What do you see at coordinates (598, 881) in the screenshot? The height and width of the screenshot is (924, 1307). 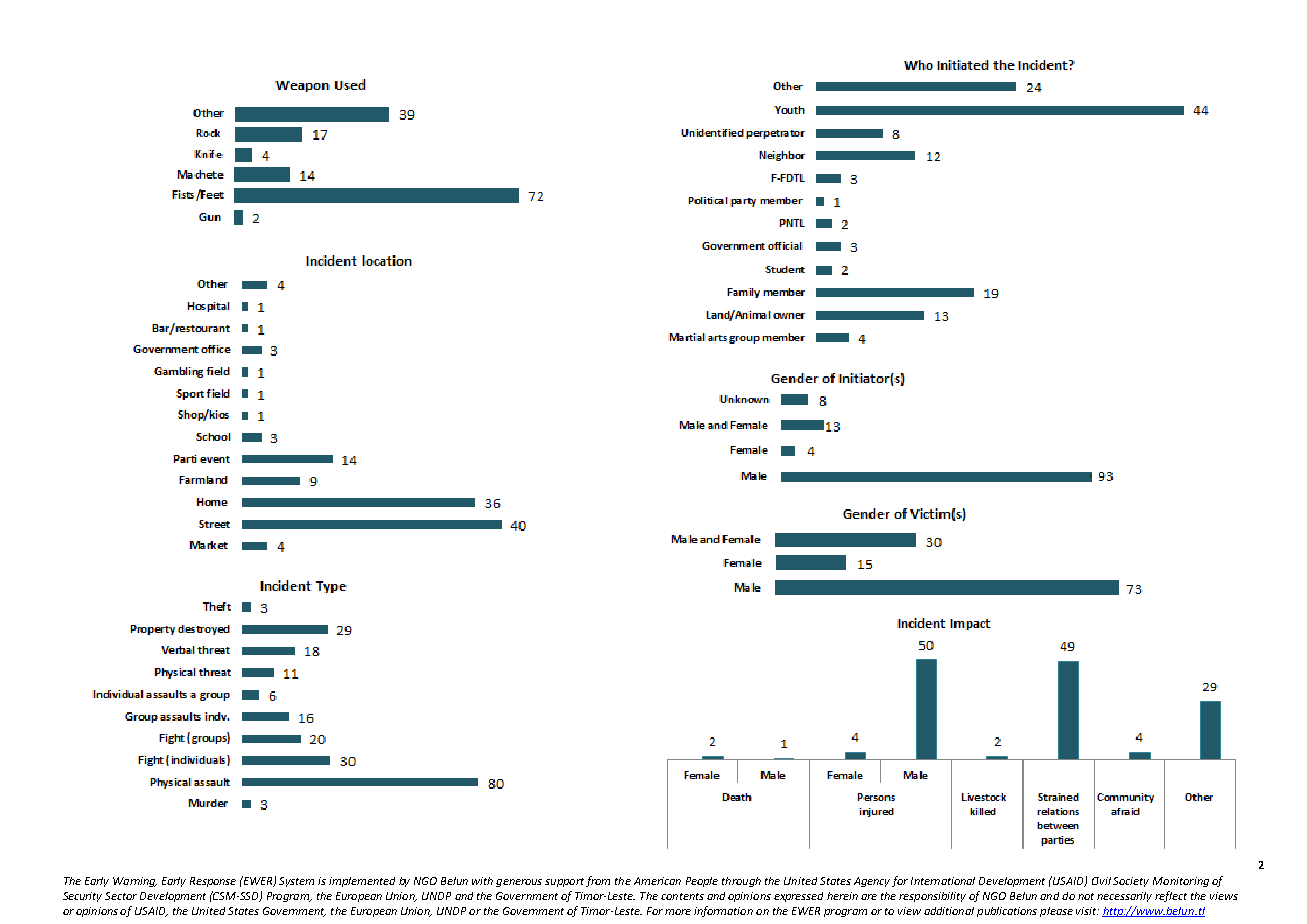 I see `from` at bounding box center [598, 881].
